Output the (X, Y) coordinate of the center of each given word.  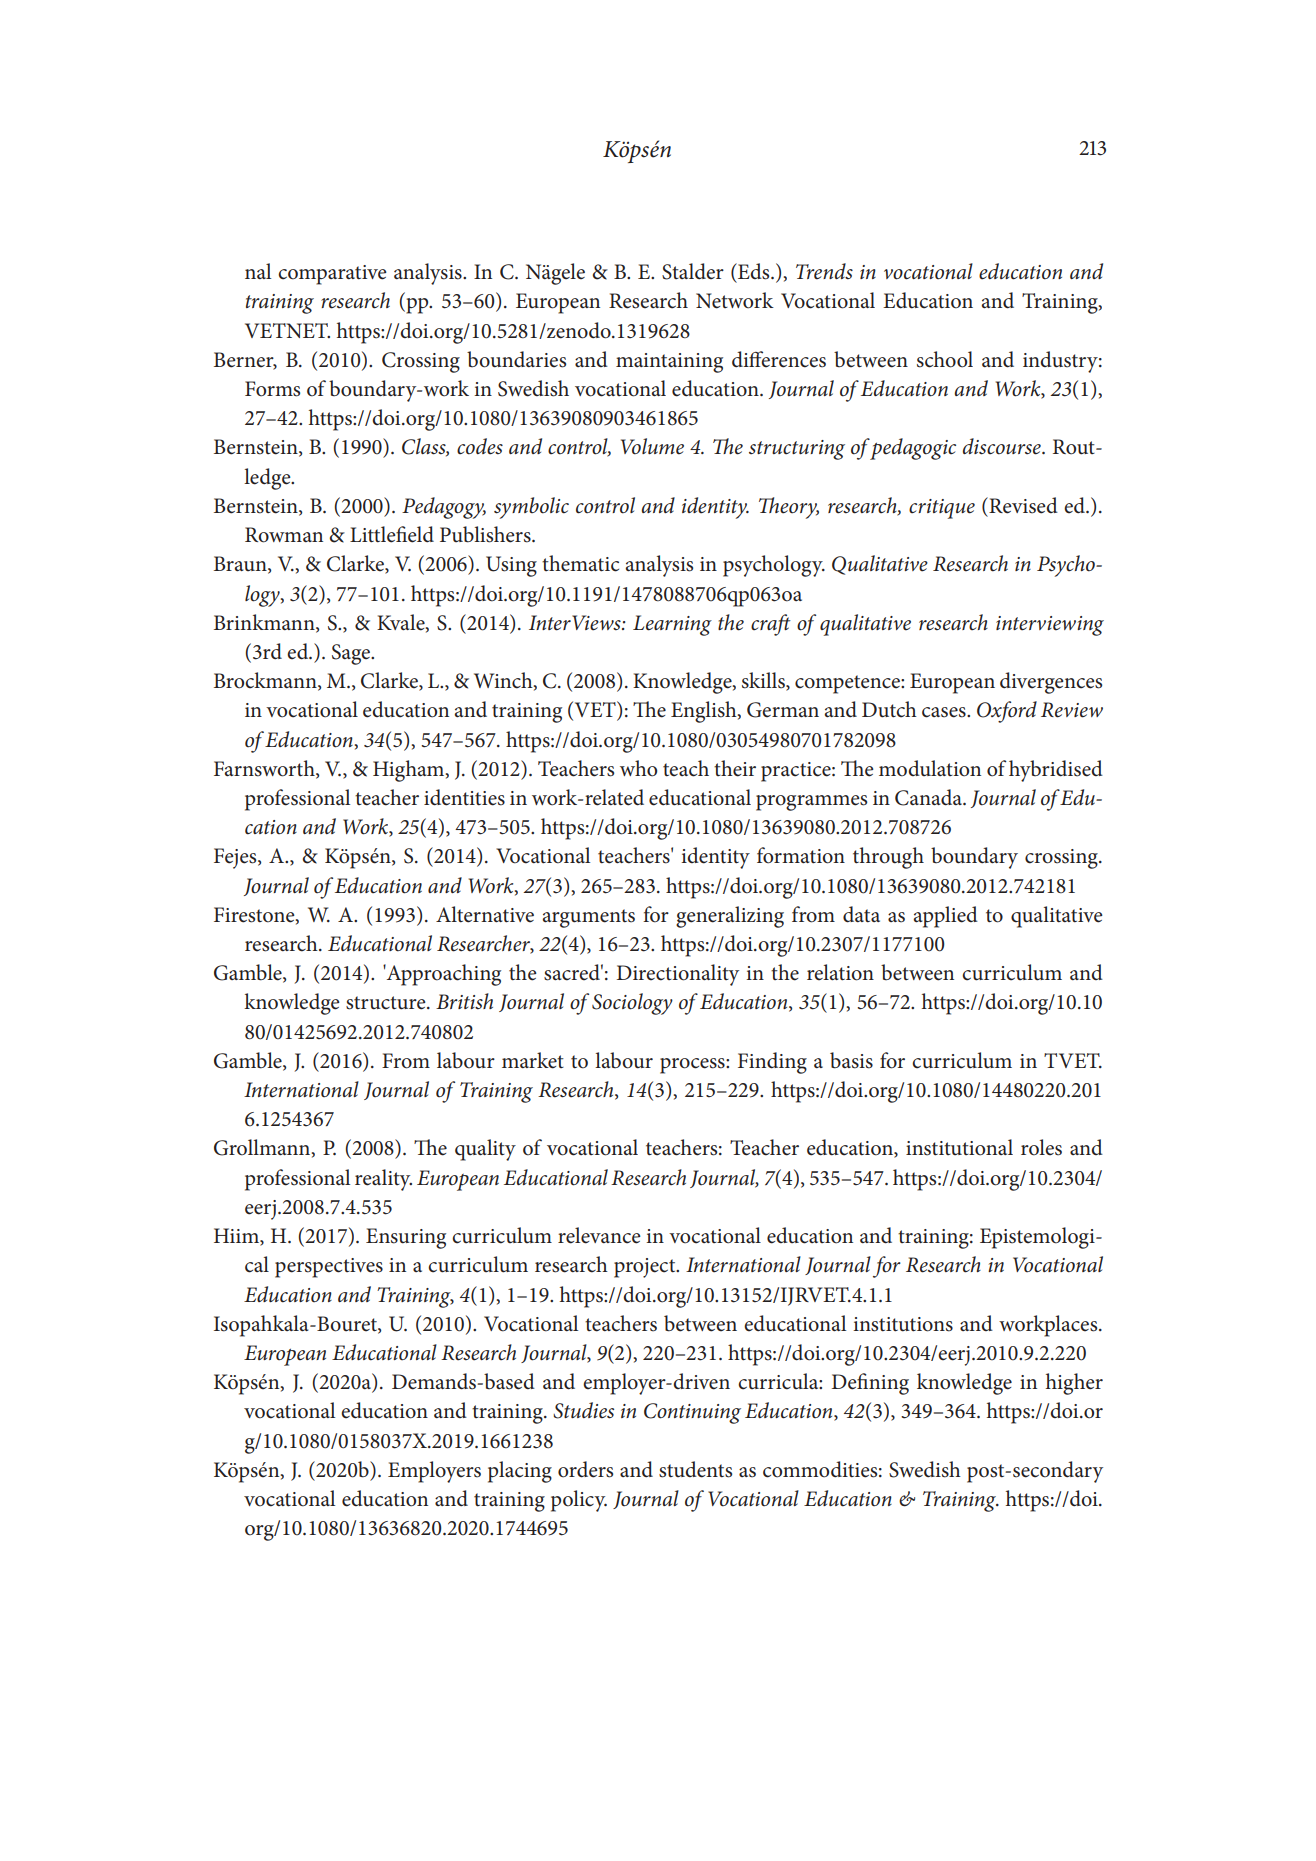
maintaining (669, 363)
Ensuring (406, 1238)
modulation (930, 768)
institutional (959, 1147)
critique (942, 509)
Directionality (678, 975)
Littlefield (392, 534)
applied (946, 917)
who (638, 768)
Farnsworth (265, 769)
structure (387, 1003)
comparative (332, 275)
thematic (580, 563)
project (646, 1268)
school (945, 359)
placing (520, 1472)
